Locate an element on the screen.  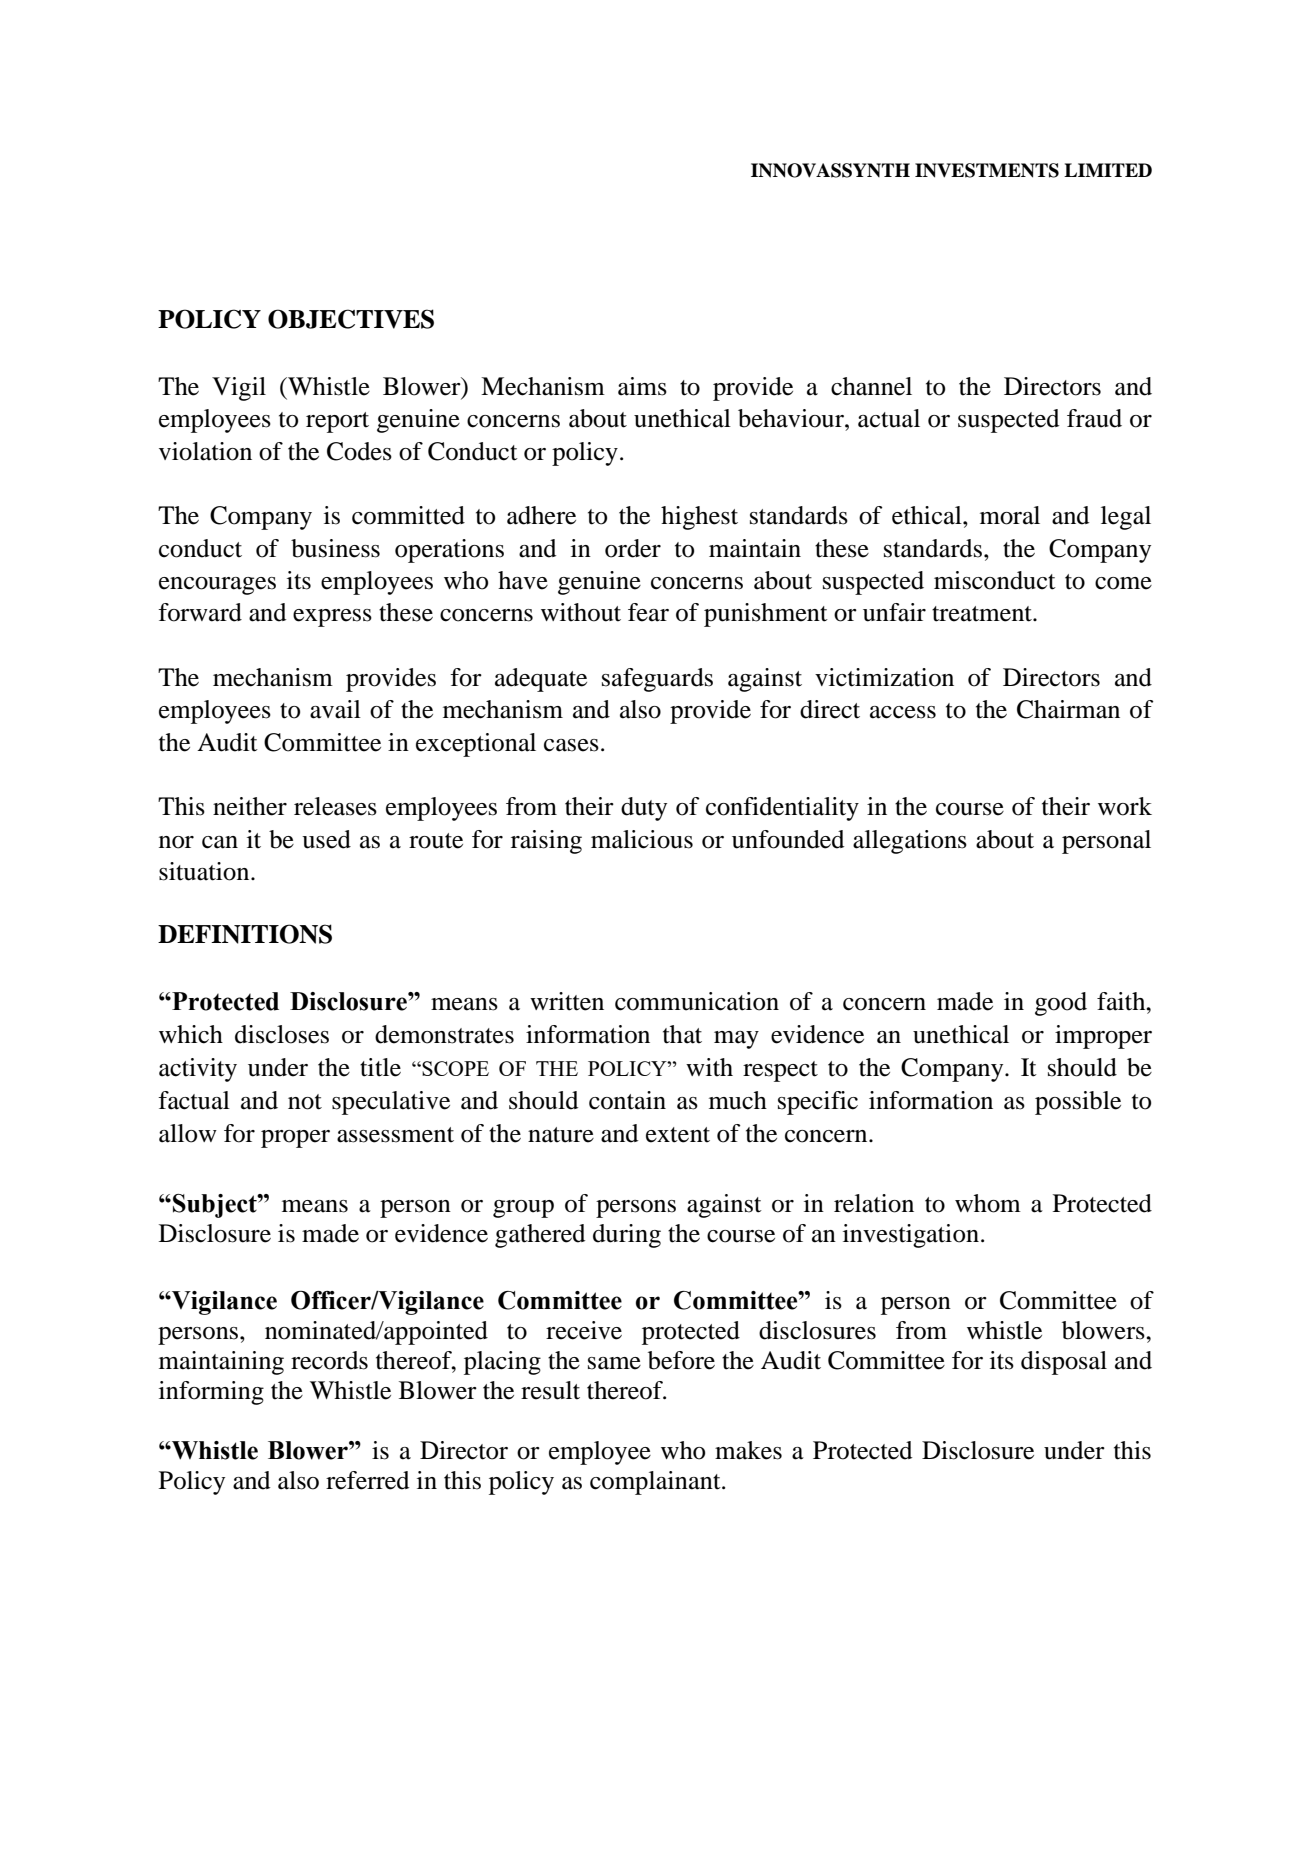
aims is located at coordinates (642, 386).
